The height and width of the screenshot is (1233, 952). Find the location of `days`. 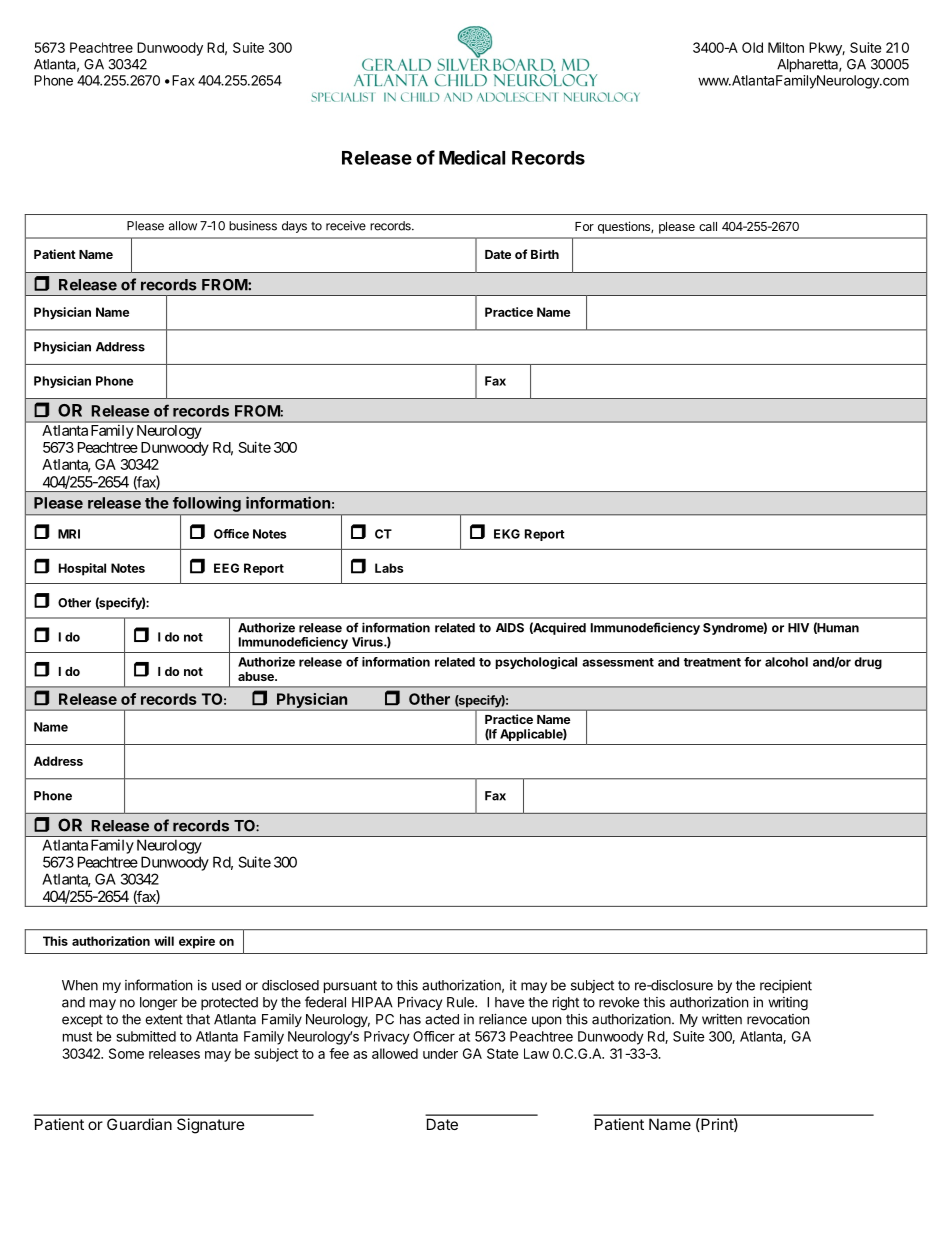

days is located at coordinates (294, 227).
